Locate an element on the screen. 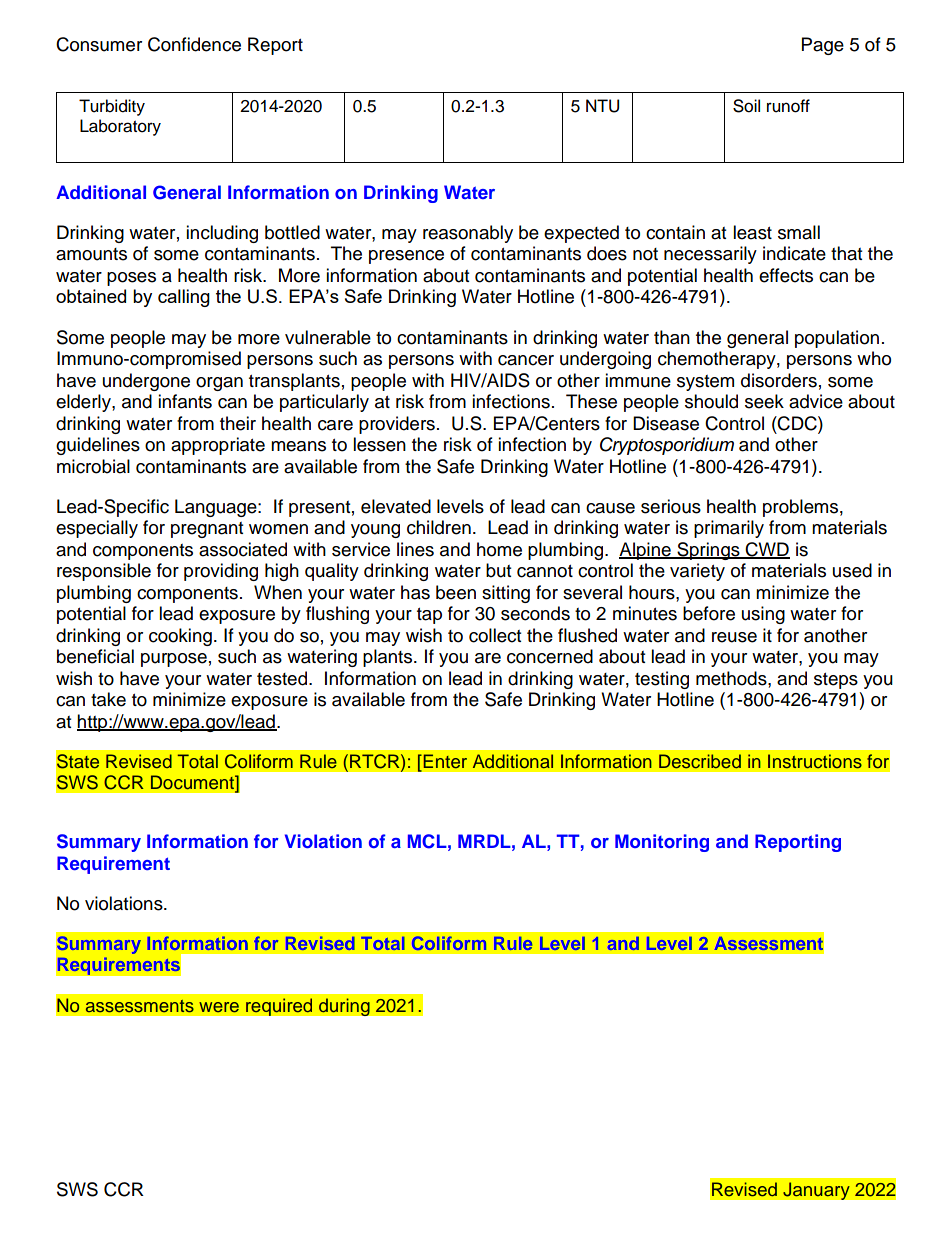  take is located at coordinates (108, 699).
